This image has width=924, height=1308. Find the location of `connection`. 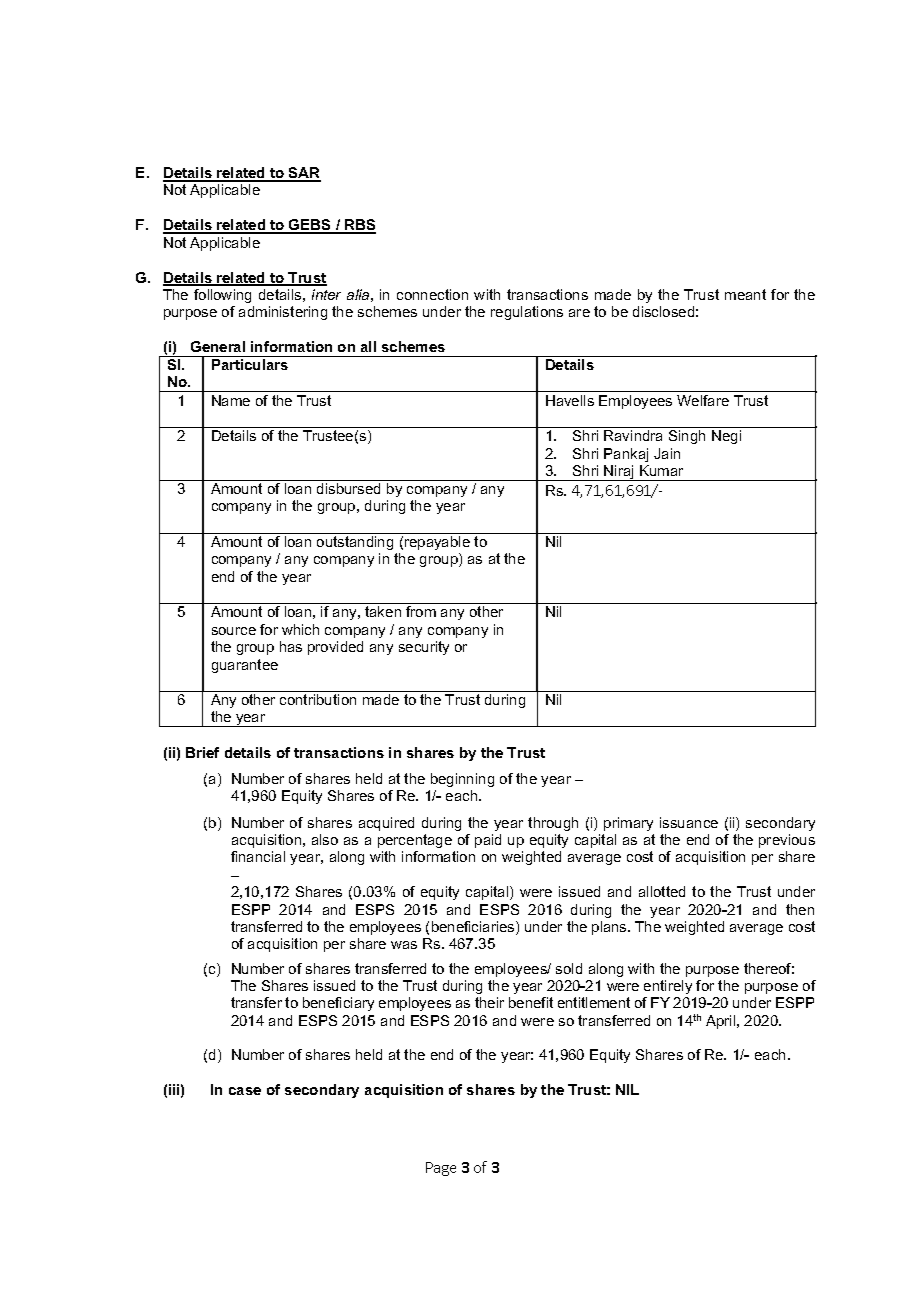

connection is located at coordinates (432, 294).
